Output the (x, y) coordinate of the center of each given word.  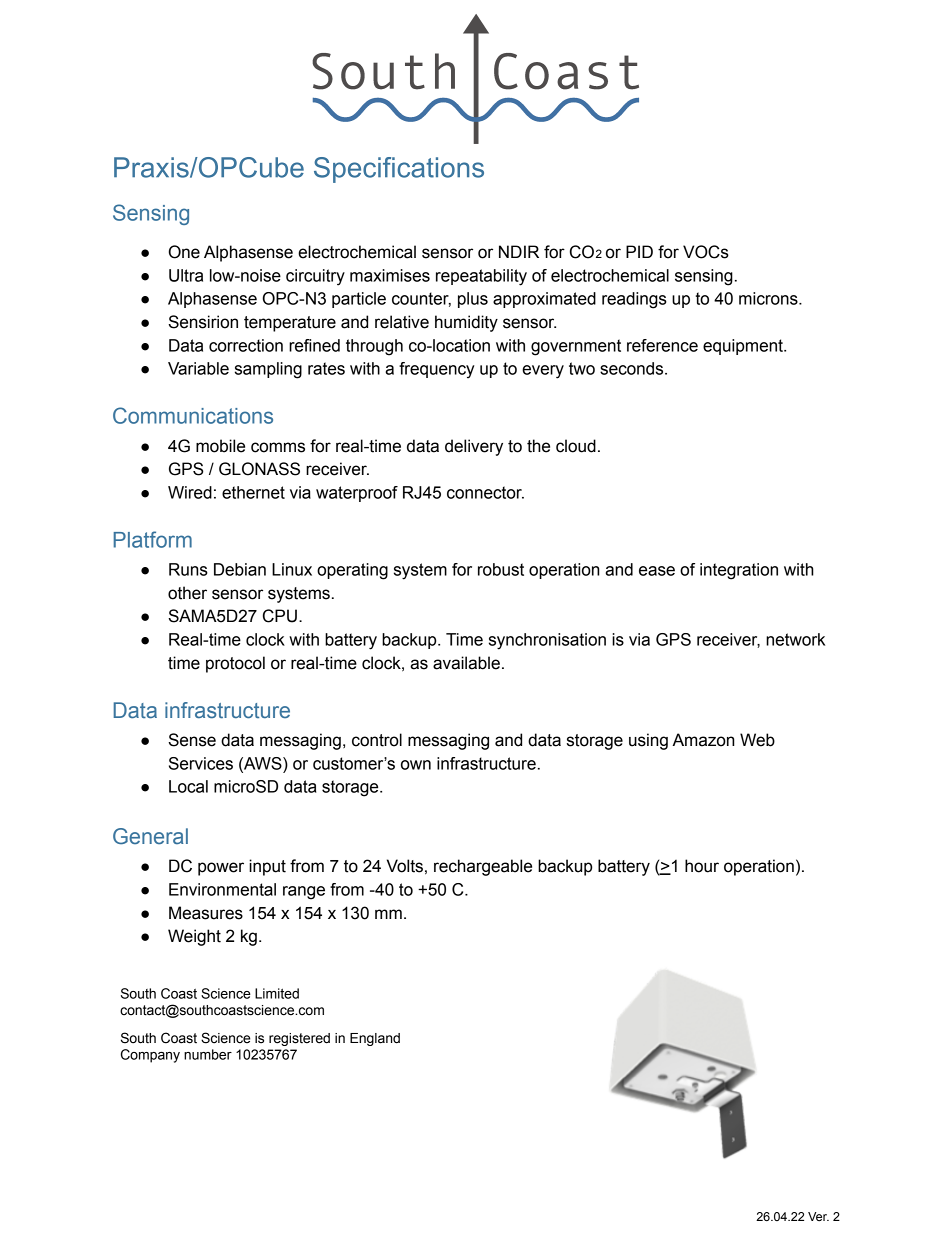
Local (188, 786)
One (184, 252)
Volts (405, 866)
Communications (193, 415)
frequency (437, 370)
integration (739, 571)
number (208, 1054)
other (187, 593)
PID (639, 251)
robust (501, 569)
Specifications (399, 170)
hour (702, 866)
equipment (744, 347)
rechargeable (483, 867)
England (375, 1039)
